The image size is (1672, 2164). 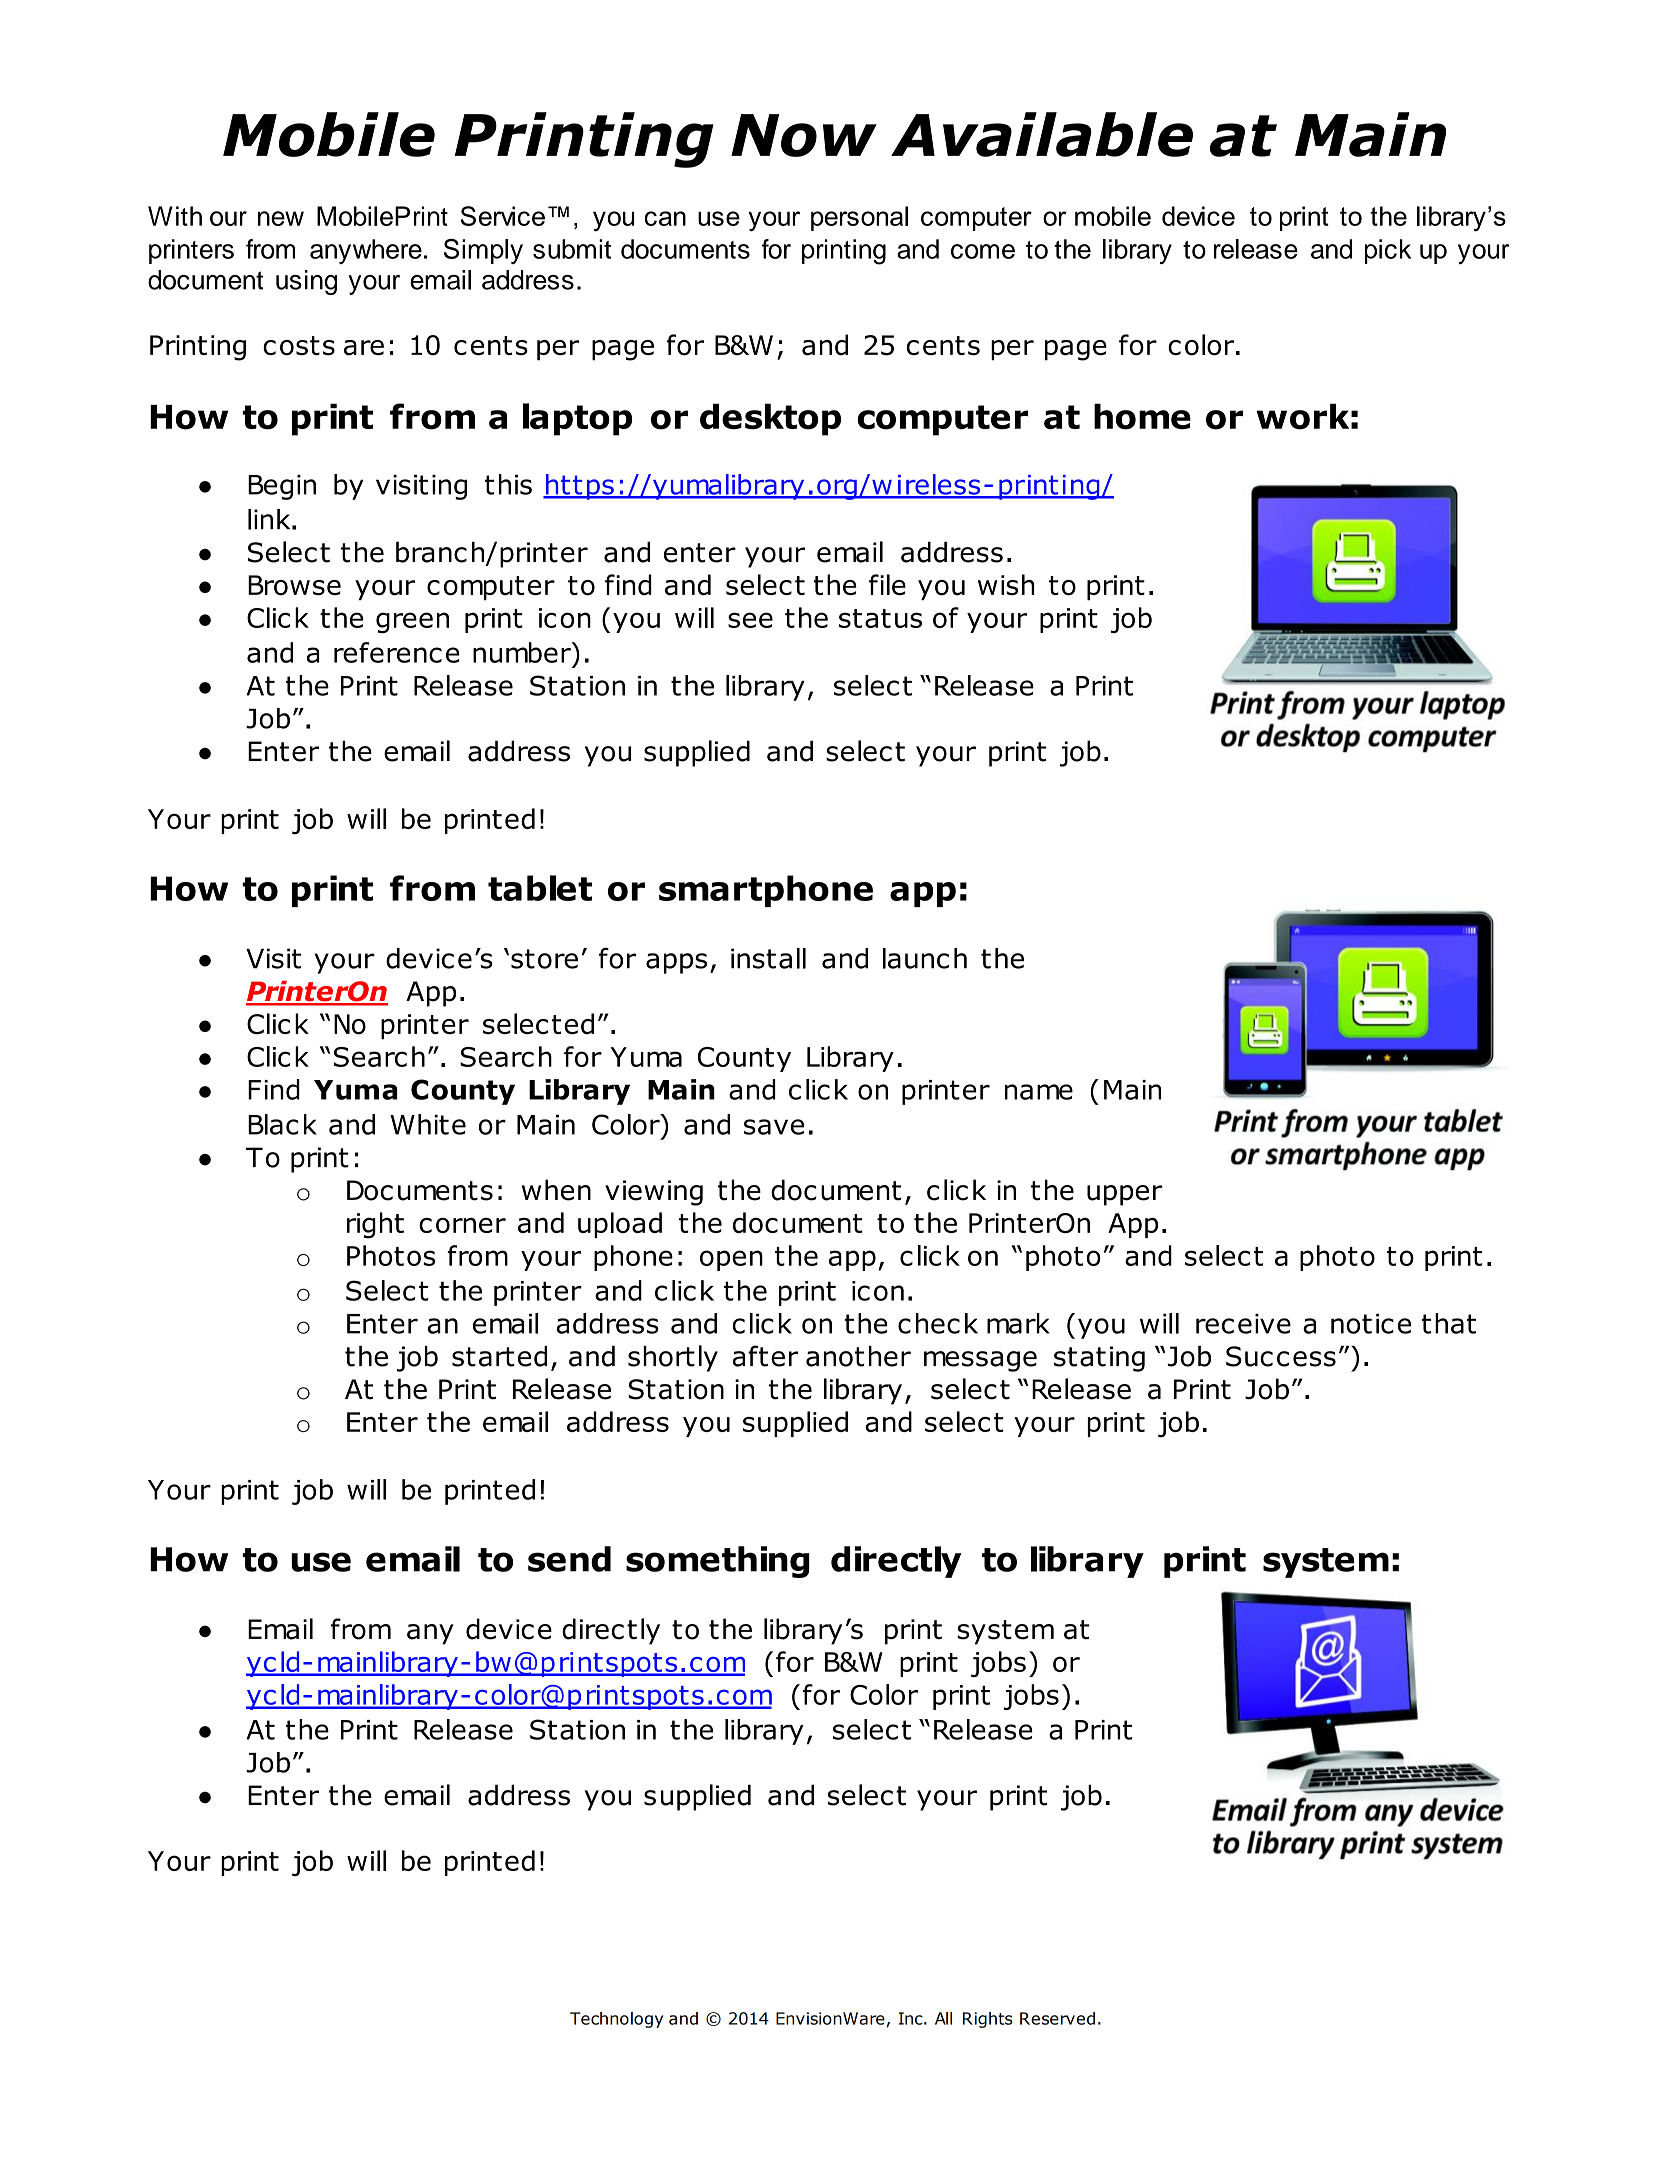 What do you see at coordinates (1388, 251) in the document?
I see `pick` at bounding box center [1388, 251].
